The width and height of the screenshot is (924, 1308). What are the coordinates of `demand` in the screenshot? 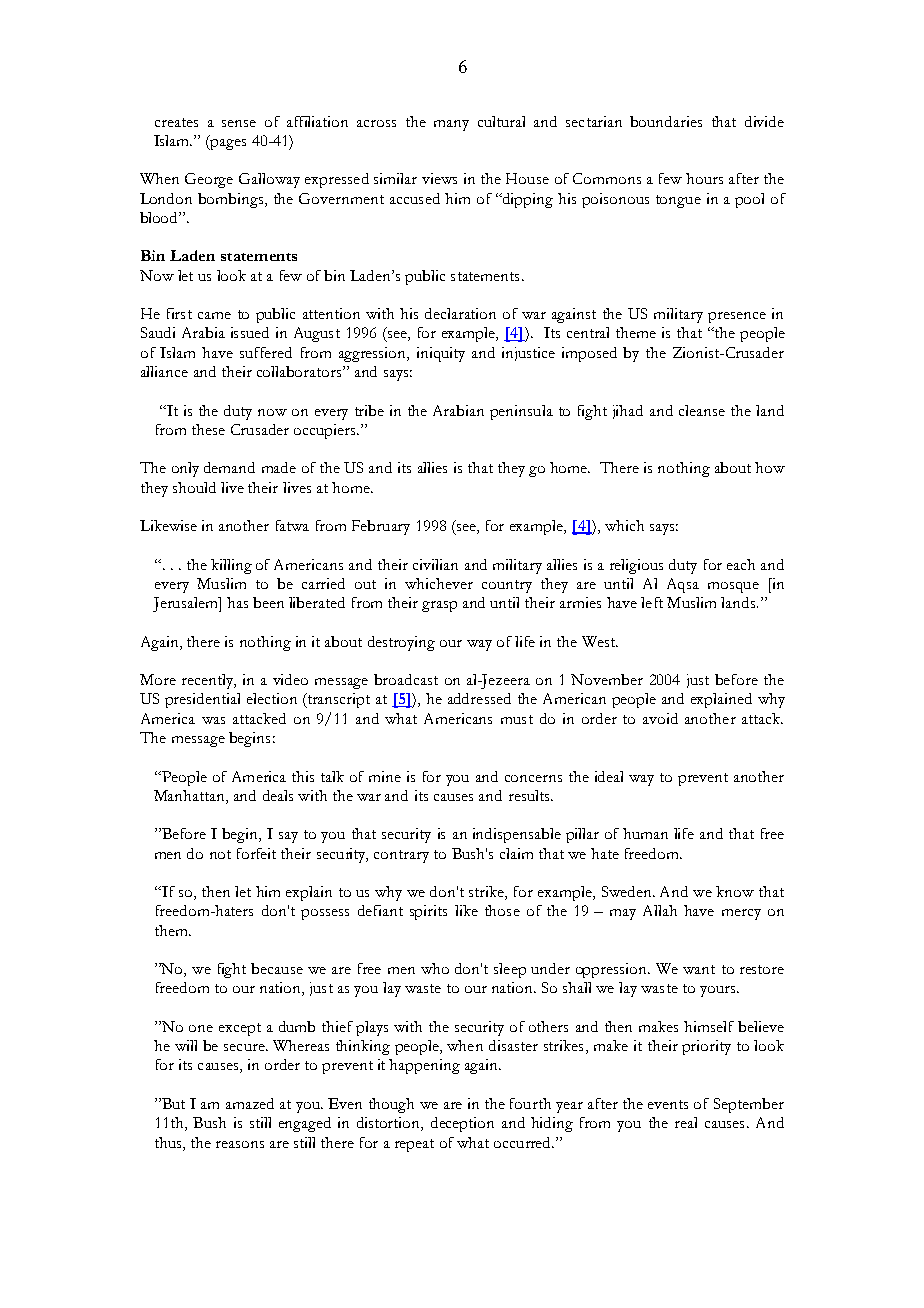 It's located at (229, 467).
